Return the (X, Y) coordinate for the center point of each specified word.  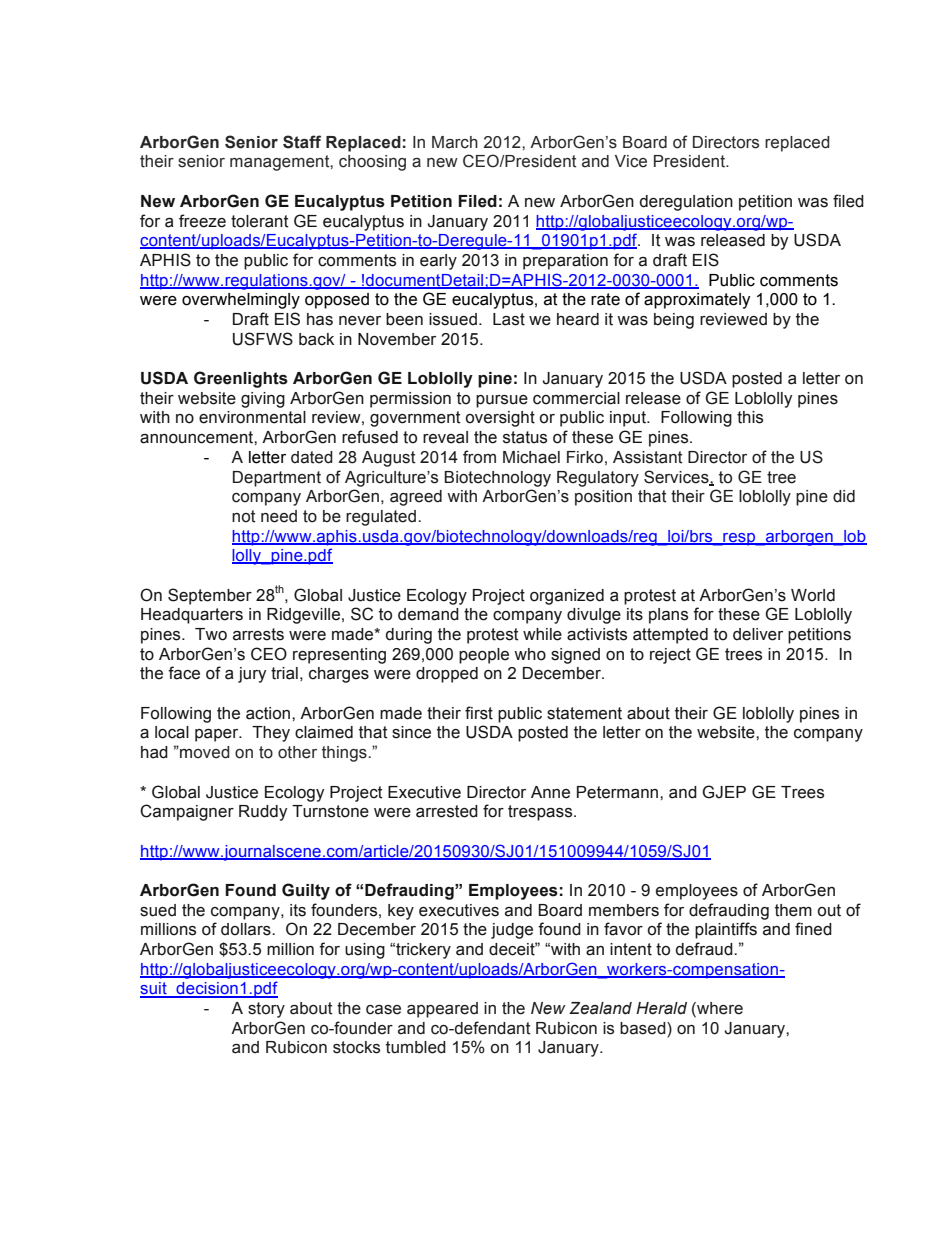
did (844, 496)
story (266, 1010)
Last (509, 319)
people (484, 656)
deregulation (686, 203)
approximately (697, 301)
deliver (758, 634)
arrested (447, 811)
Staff (302, 142)
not (244, 516)
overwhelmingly (241, 301)
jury (252, 675)
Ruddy (263, 813)
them (793, 910)
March (455, 142)
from (479, 457)
